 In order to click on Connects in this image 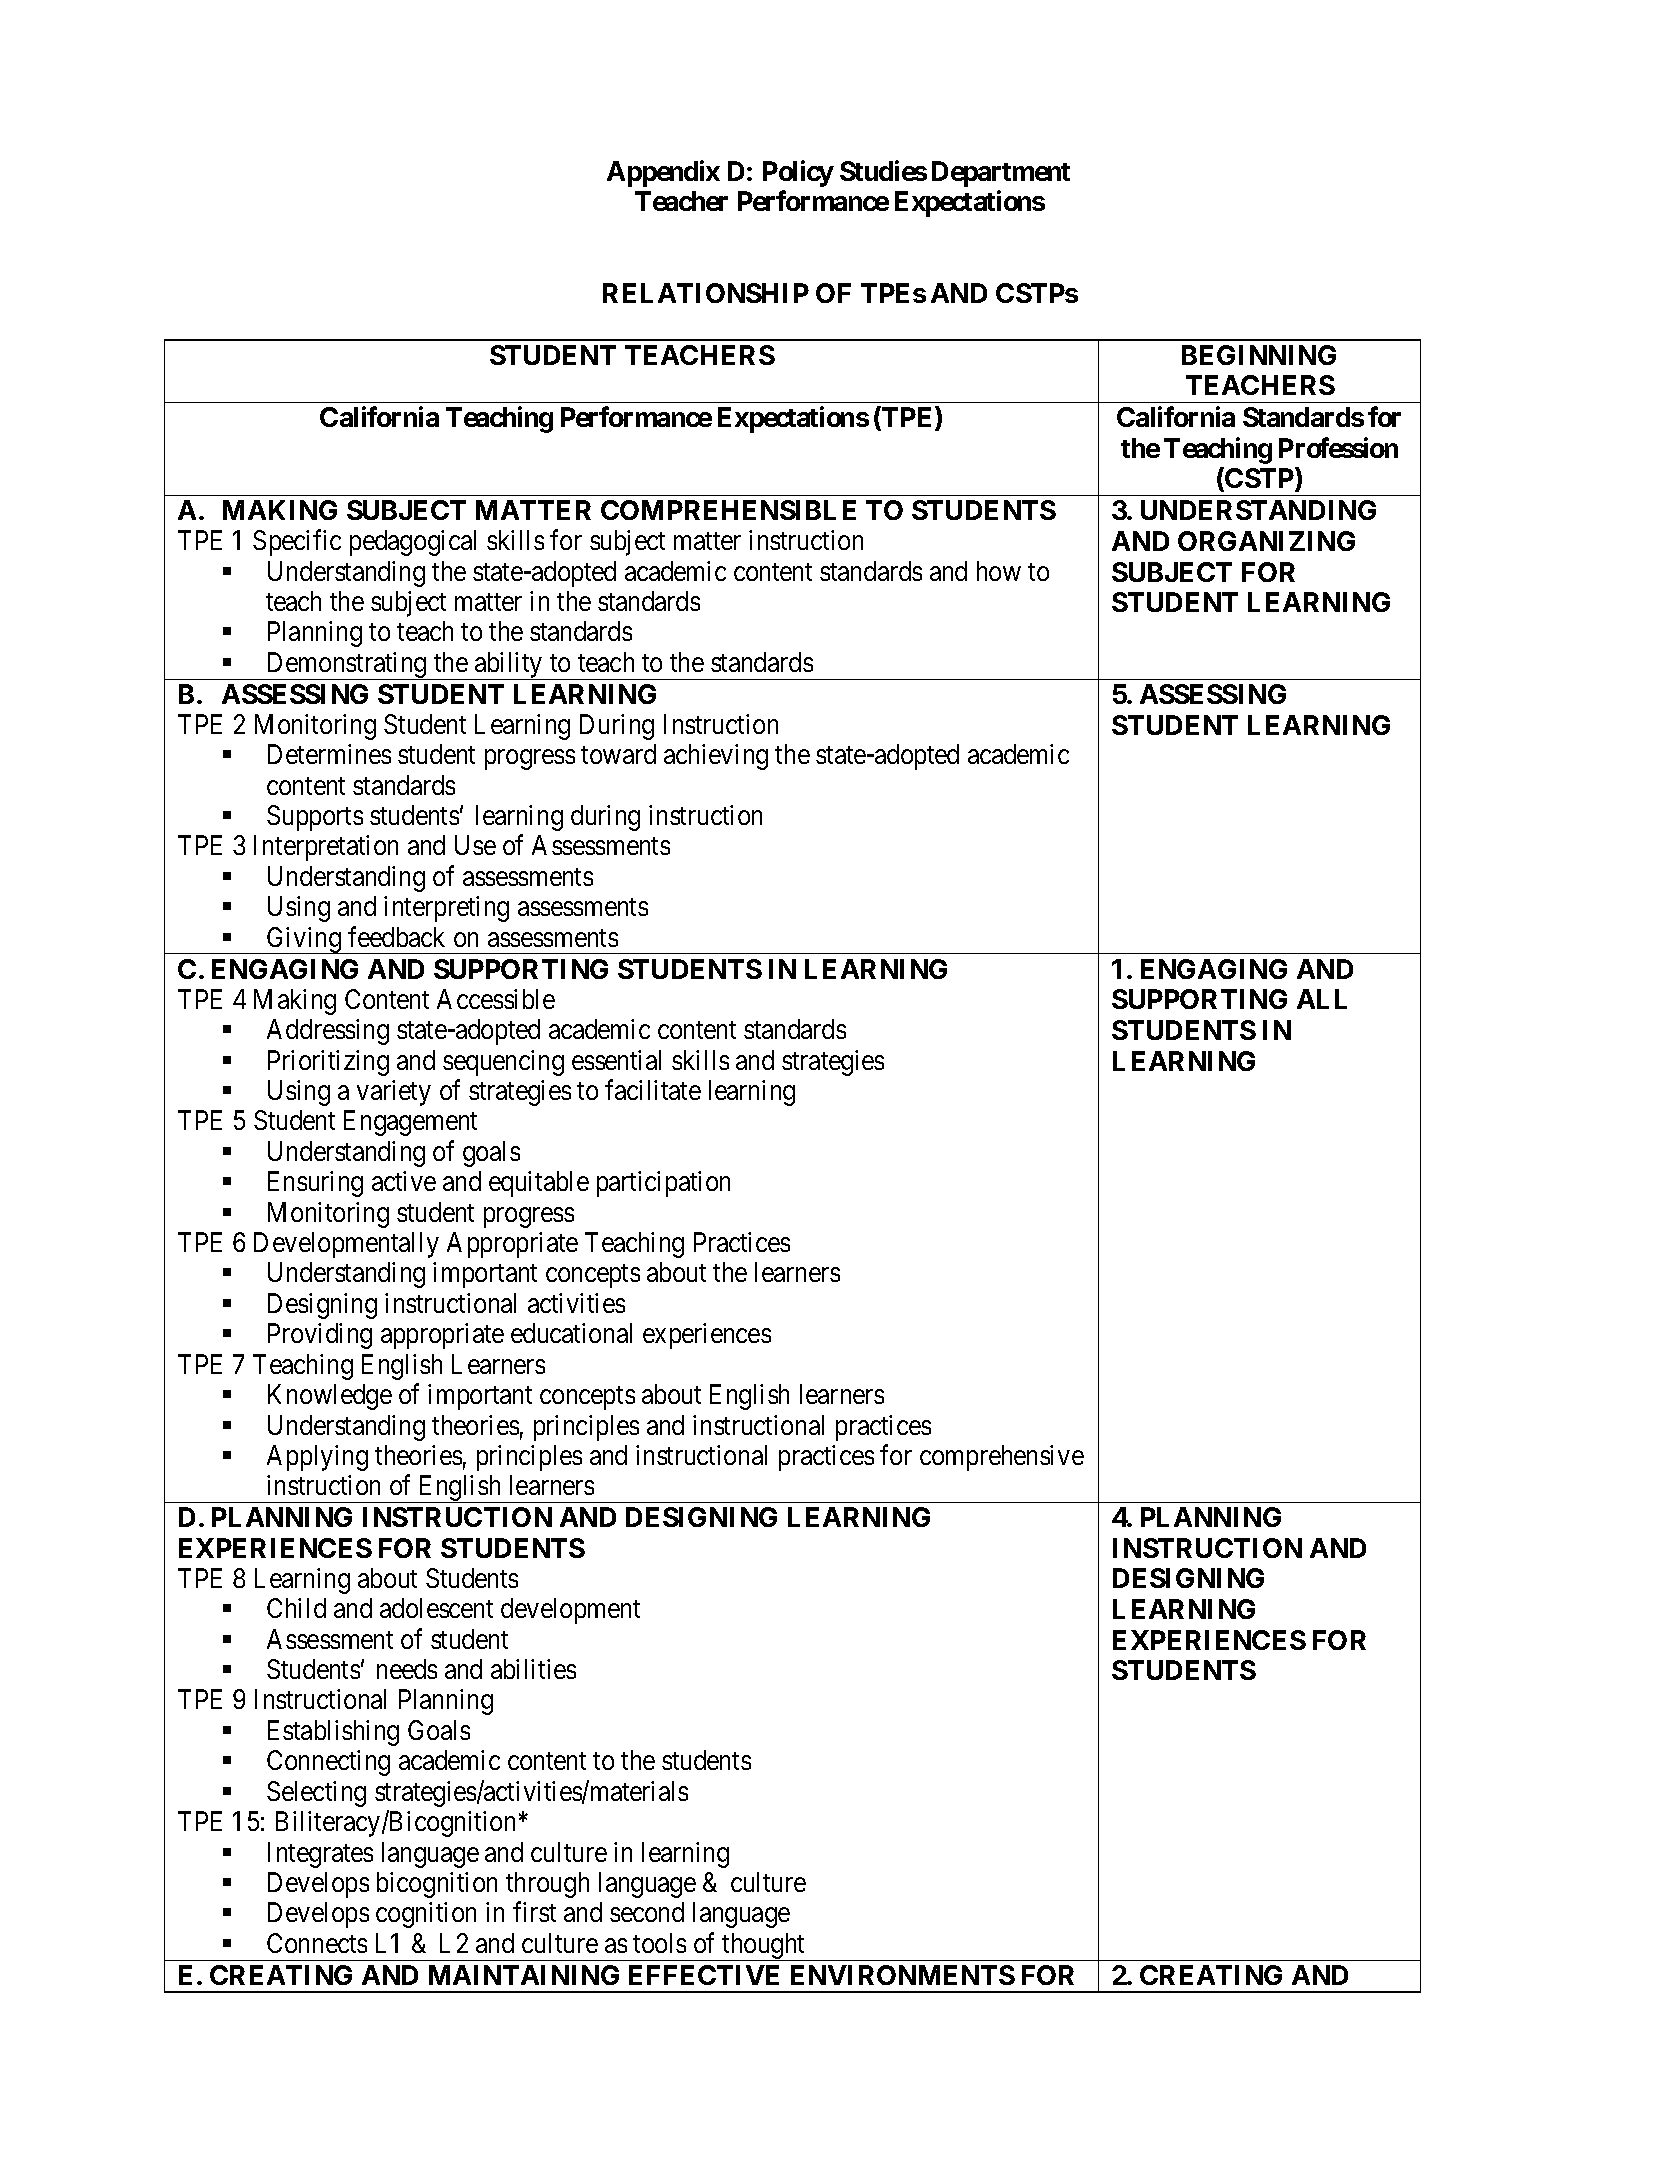, I will do `click(317, 1943)`.
